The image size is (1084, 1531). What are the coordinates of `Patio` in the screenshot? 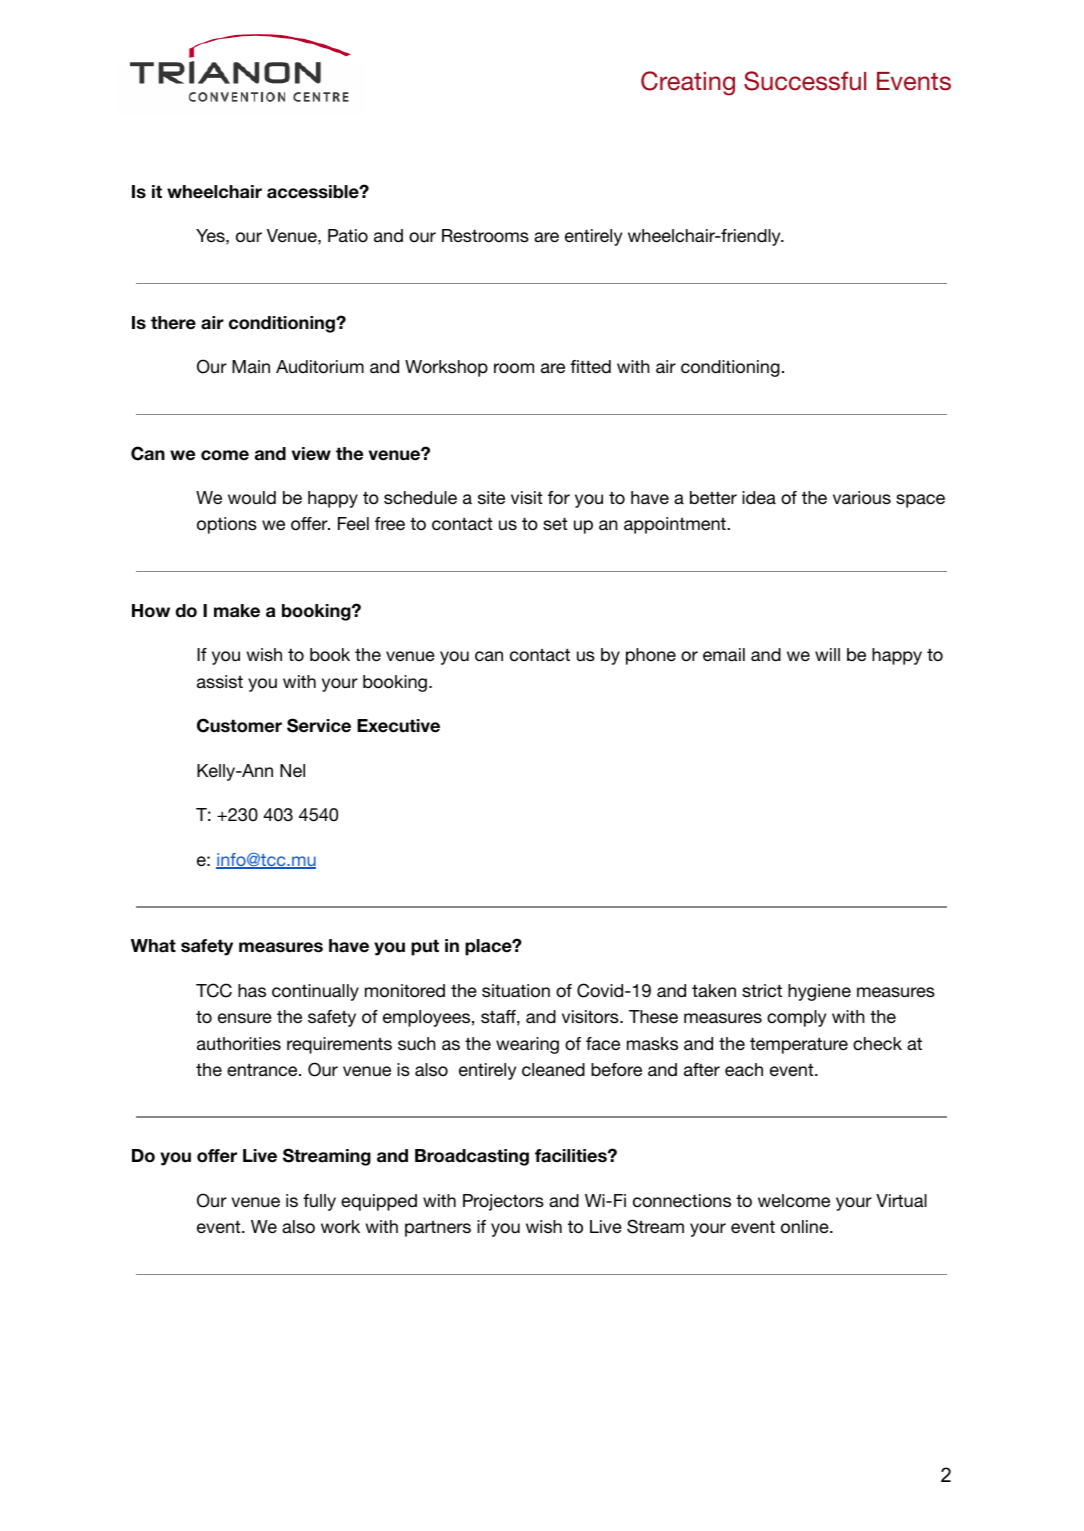 It's located at (348, 235).
